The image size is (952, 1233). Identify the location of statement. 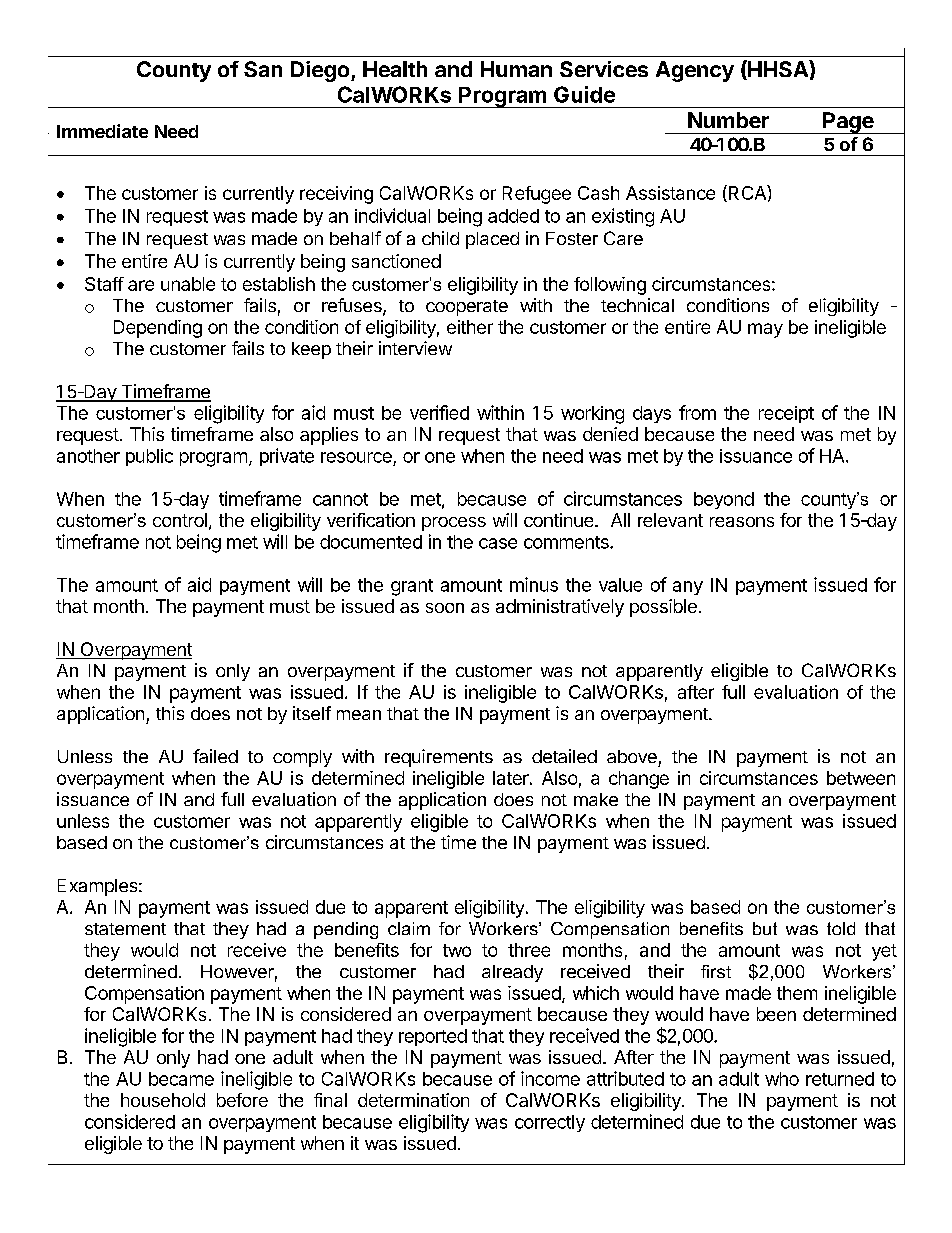
(125, 929).
